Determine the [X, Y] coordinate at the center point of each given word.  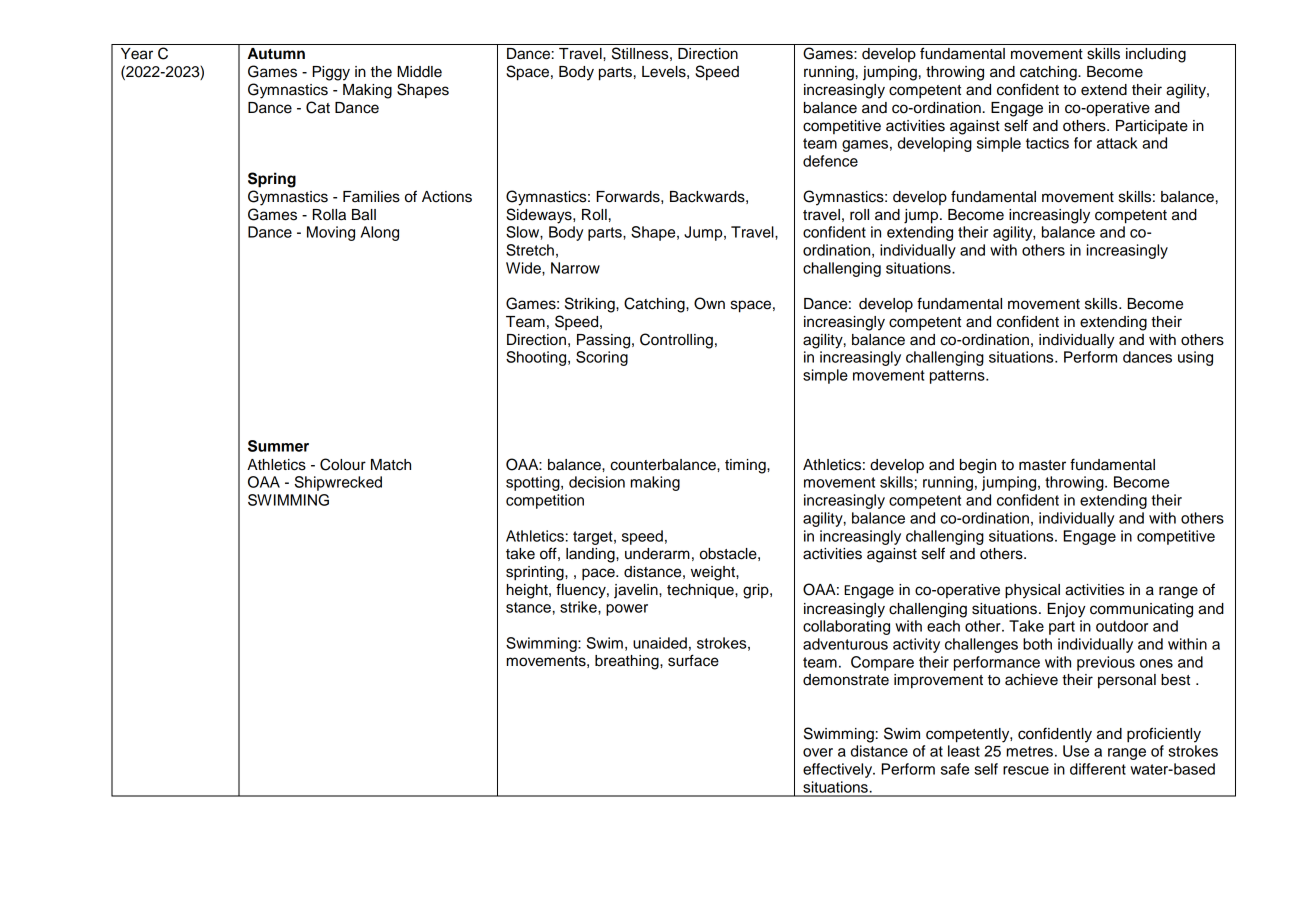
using [1195, 358]
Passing [605, 341]
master [1042, 465]
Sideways [540, 216]
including [1156, 55]
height [528, 591]
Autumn [276, 54]
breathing [628, 662]
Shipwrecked [338, 483]
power [627, 610]
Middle [419, 72]
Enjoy [1067, 610]
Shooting [537, 358]
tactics [1047, 143]
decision [597, 482]
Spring [272, 180]
